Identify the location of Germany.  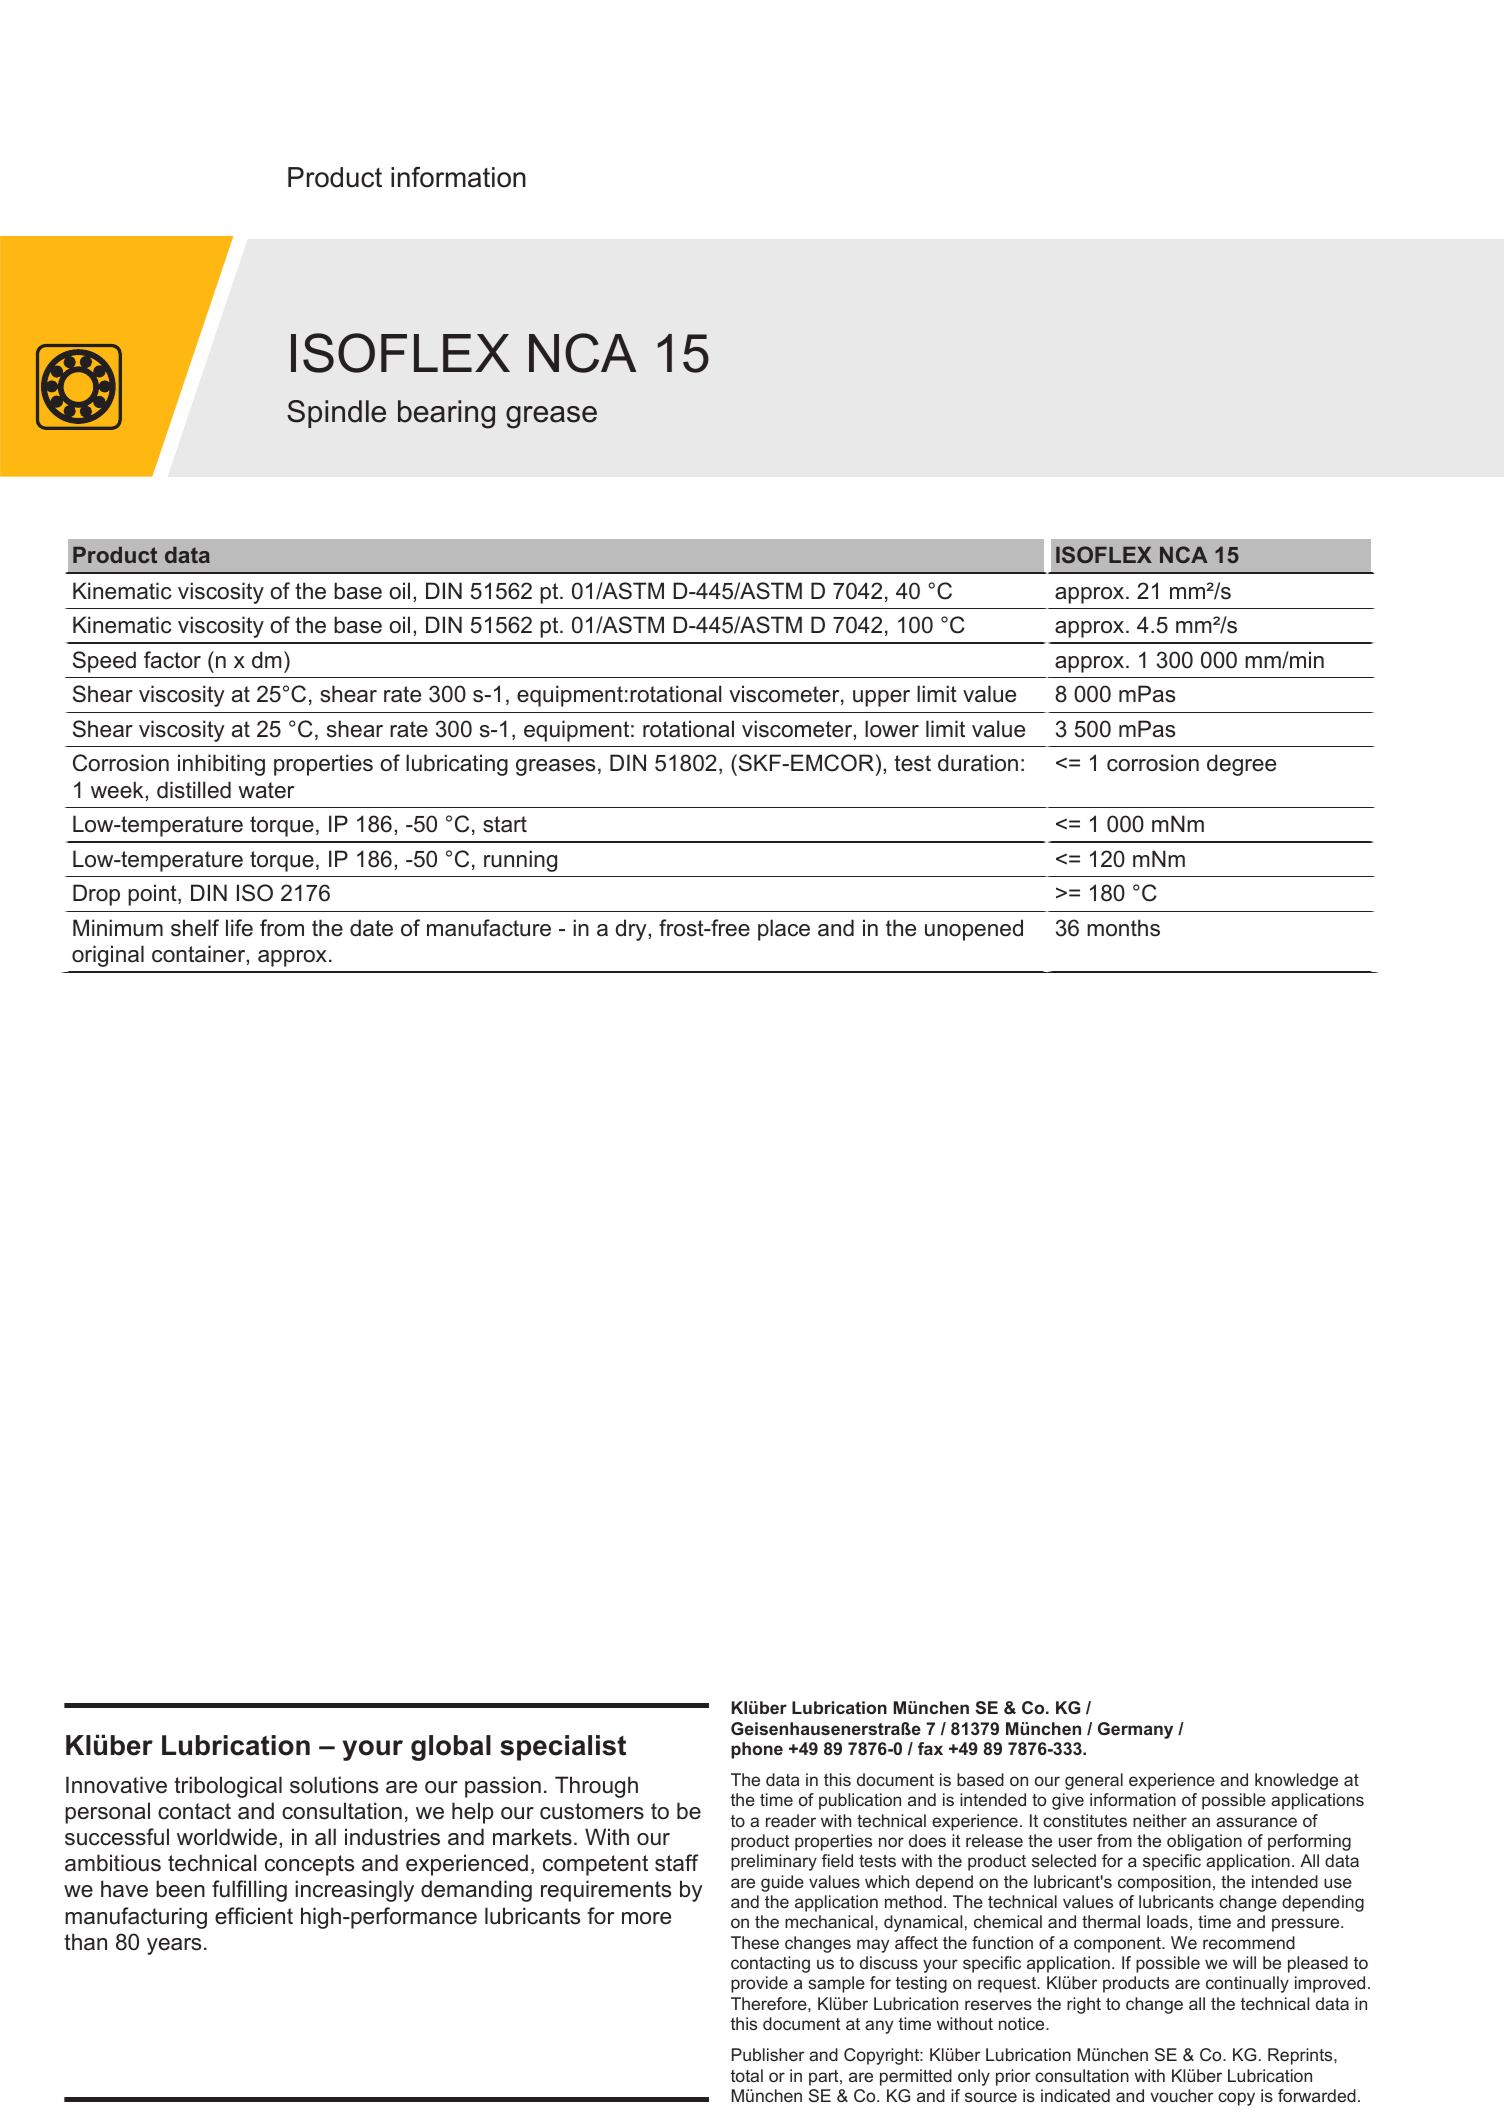
(1135, 1730).
